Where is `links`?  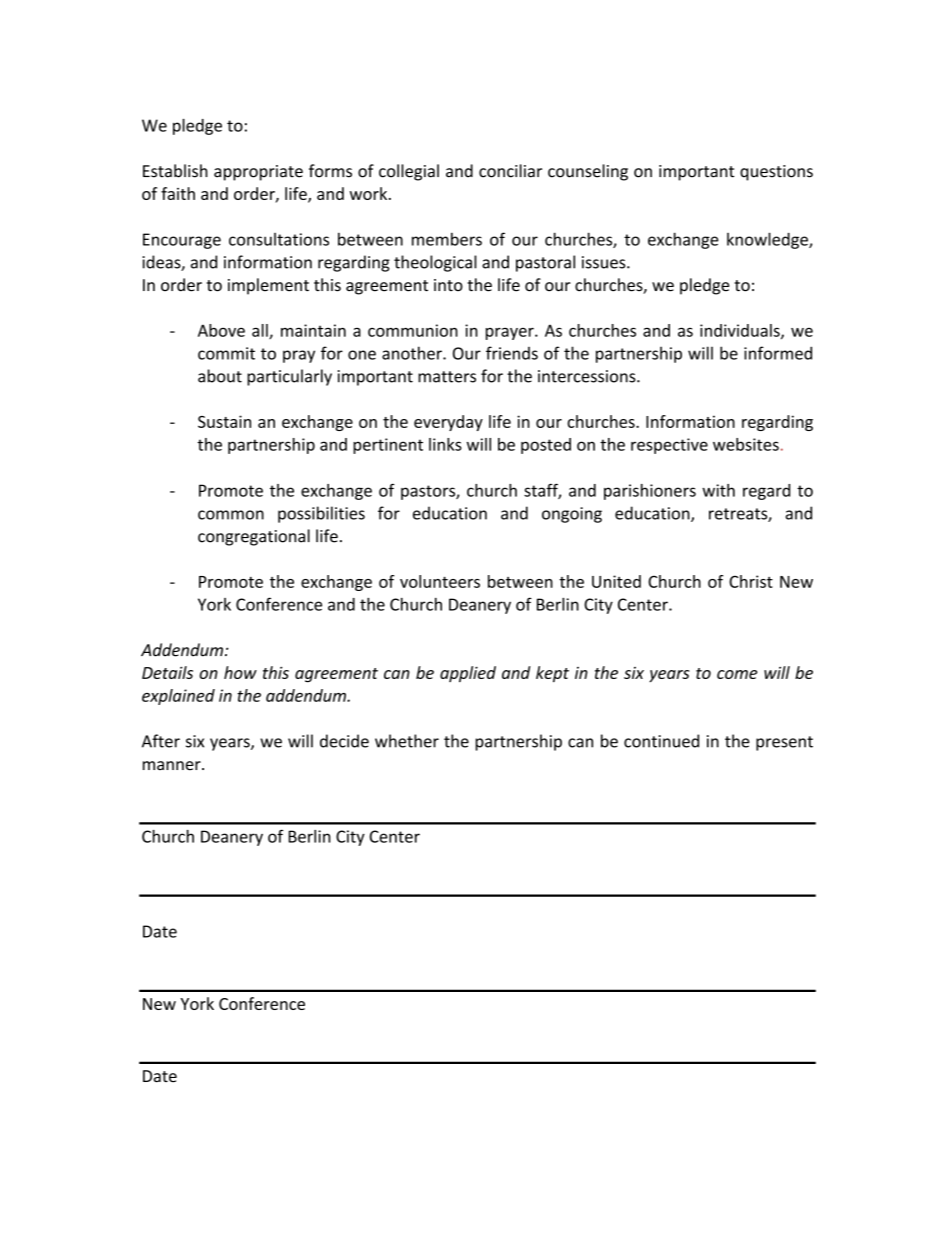 links is located at coordinates (445, 444).
